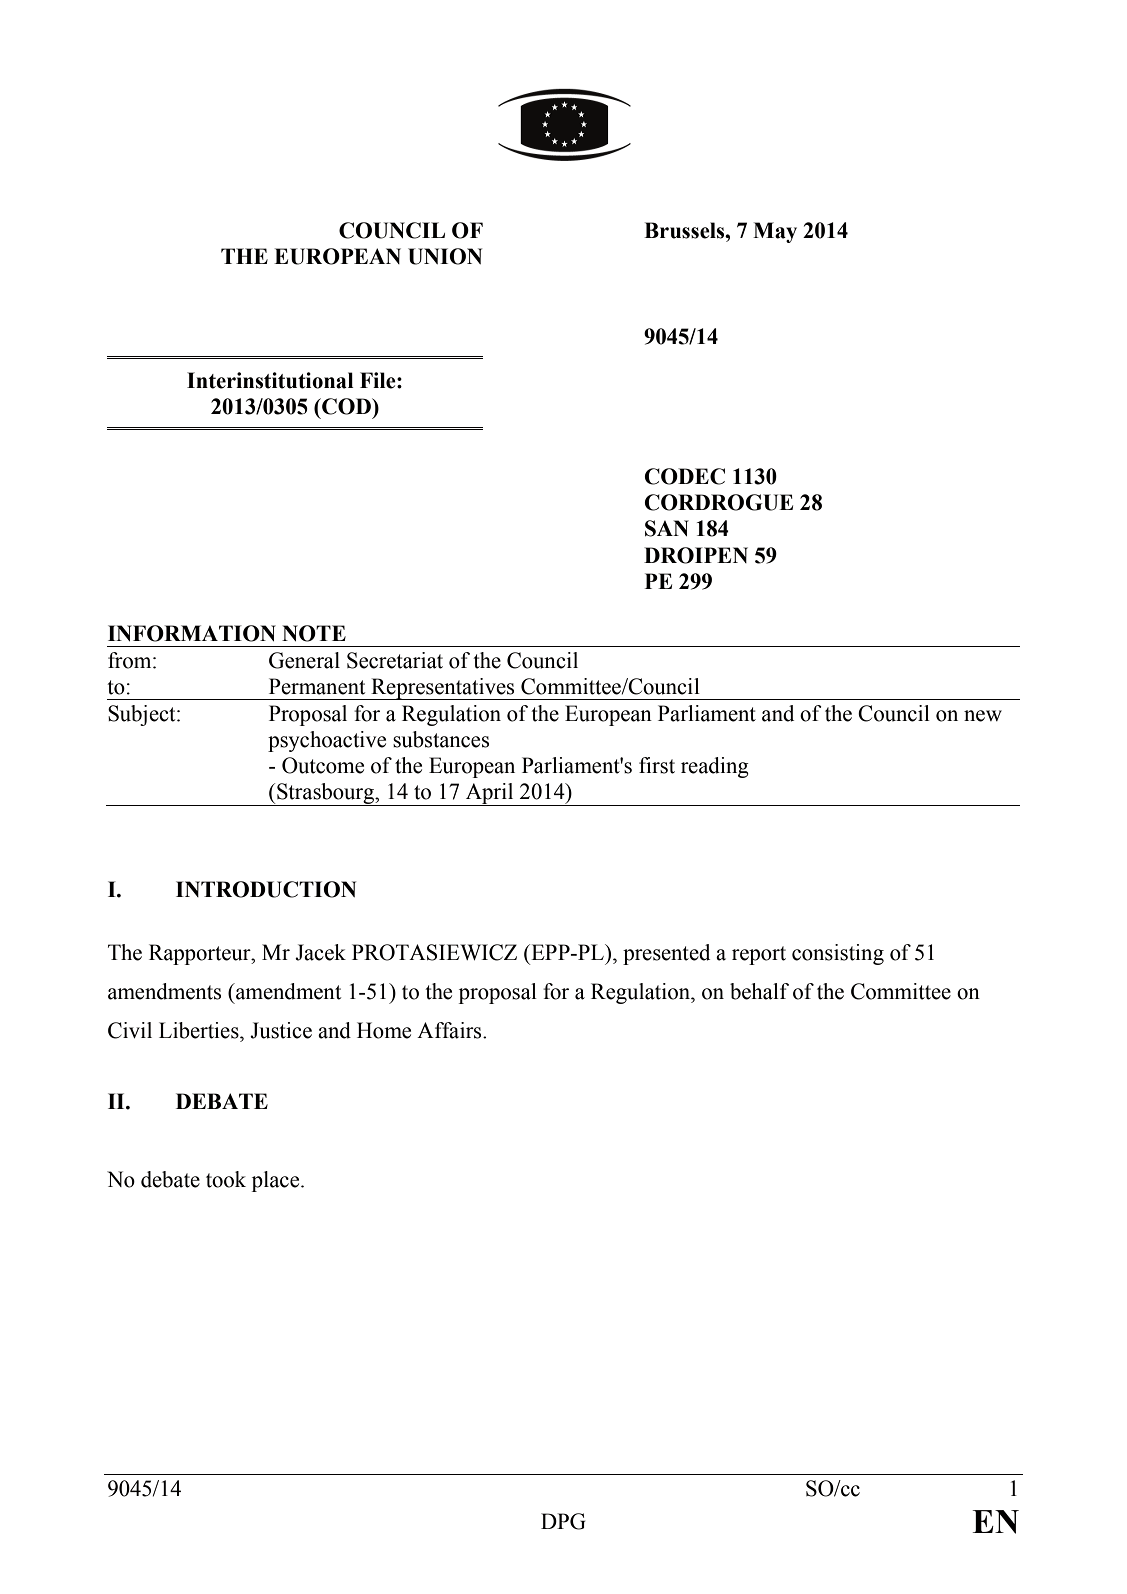 The image size is (1127, 1594). Describe the element at coordinates (838, 954) in the page. I see `consisting` at that location.
